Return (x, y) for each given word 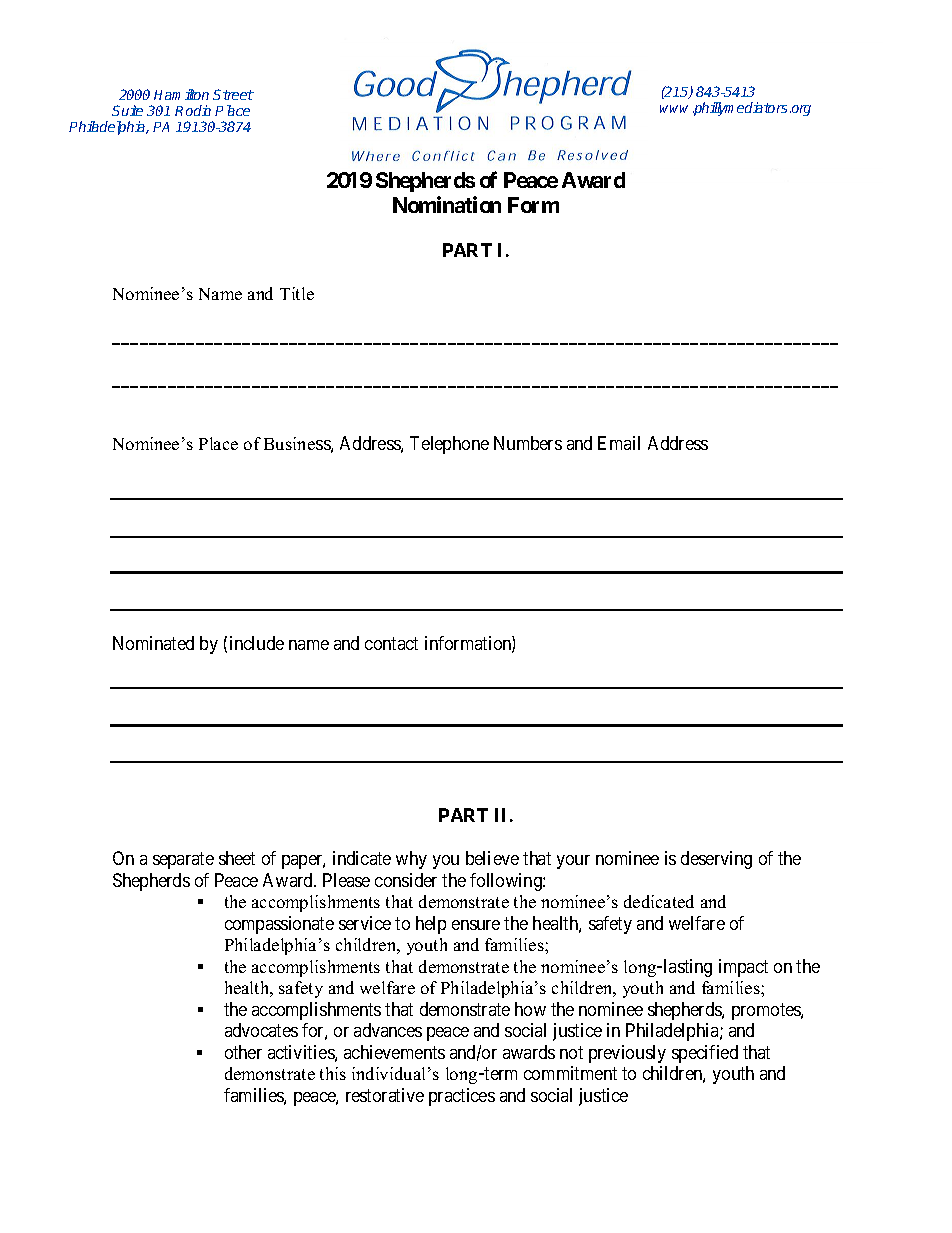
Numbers (528, 443)
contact (391, 643)
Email (619, 443)
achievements (394, 1052)
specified (705, 1054)
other (243, 1052)
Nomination (447, 204)
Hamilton (181, 94)
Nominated (153, 643)
